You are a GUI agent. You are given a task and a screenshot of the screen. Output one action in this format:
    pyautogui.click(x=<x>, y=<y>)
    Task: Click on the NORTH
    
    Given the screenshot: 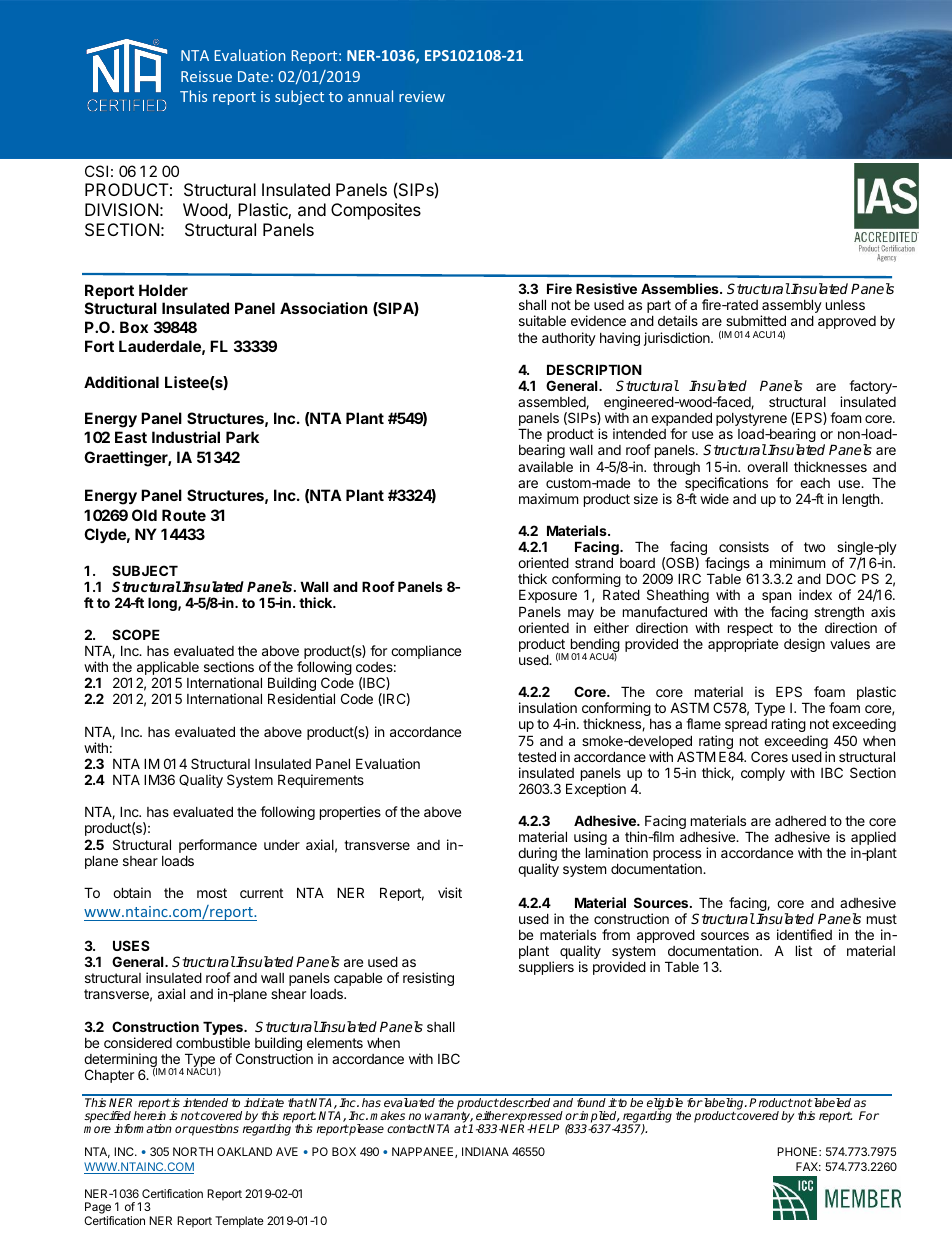 What is the action you would take?
    pyautogui.click(x=193, y=1151)
